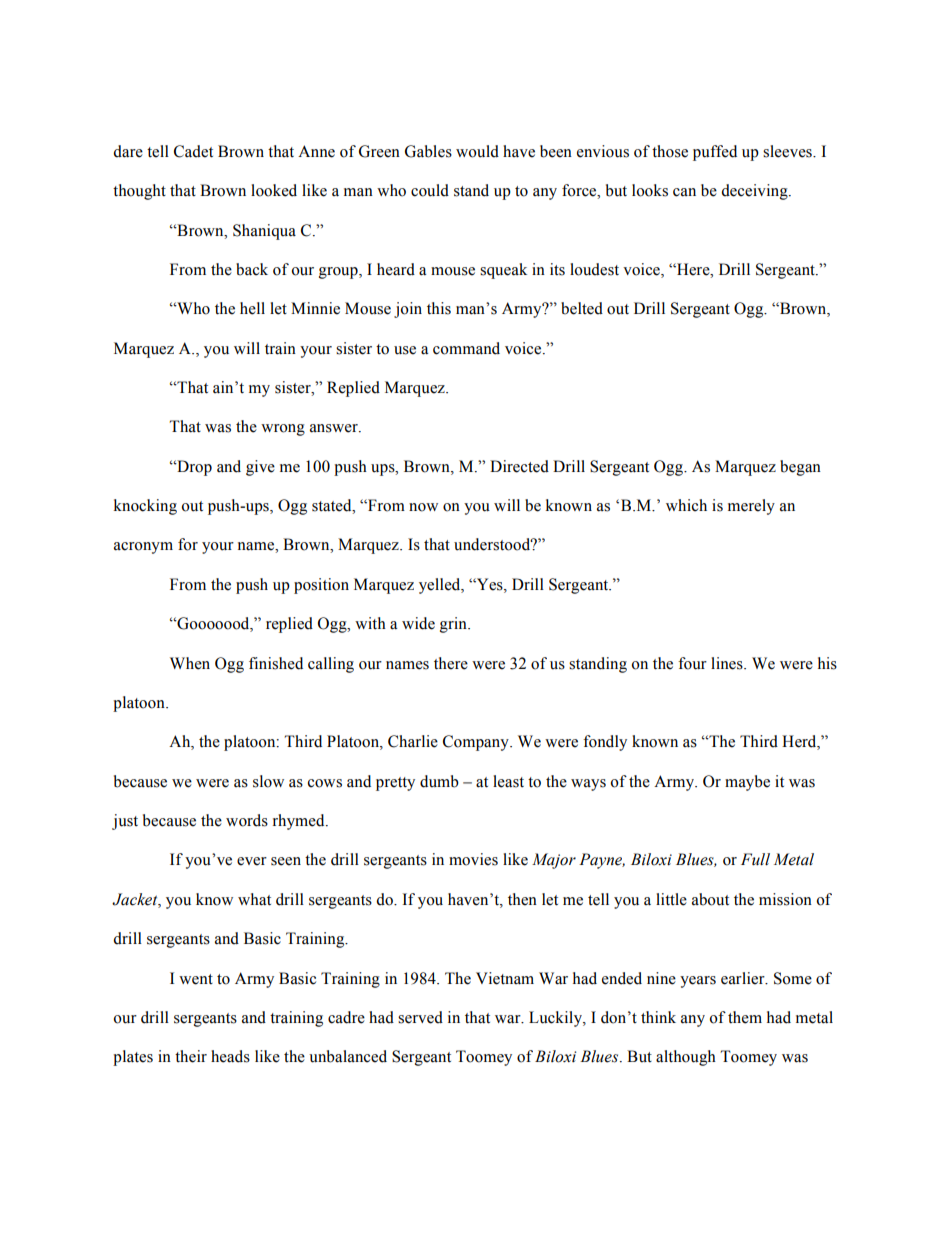  Describe the element at coordinates (430, 190) in the screenshot. I see `could` at that location.
